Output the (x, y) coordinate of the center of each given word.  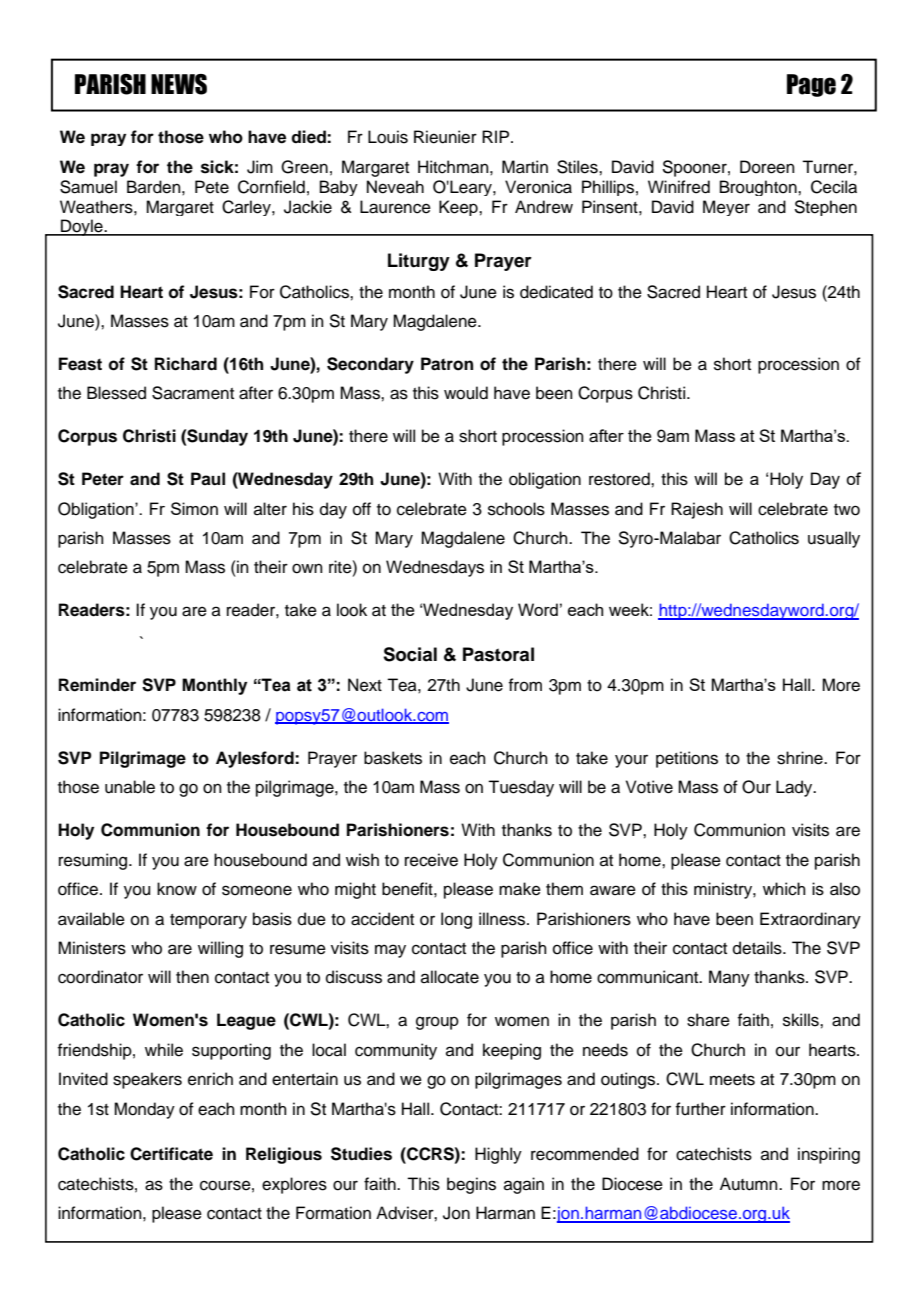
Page (811, 85)
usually (834, 539)
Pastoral (498, 654)
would (466, 393)
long (456, 920)
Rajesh (697, 510)
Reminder (97, 685)
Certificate (171, 1154)
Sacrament (193, 393)
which (784, 889)
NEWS (179, 84)
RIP (497, 136)
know (177, 889)
